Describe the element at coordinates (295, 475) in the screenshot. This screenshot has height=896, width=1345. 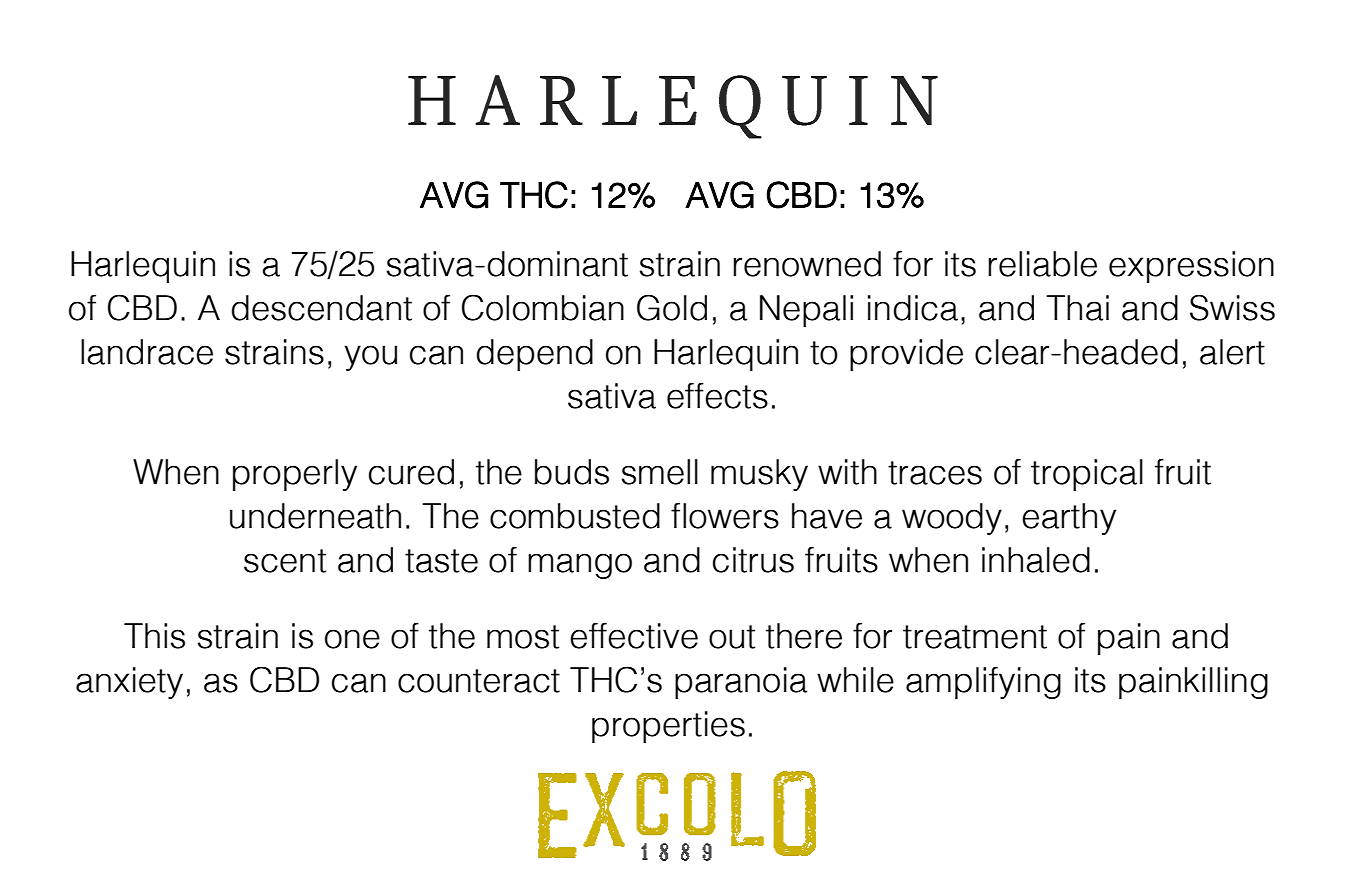
I see `properly` at that location.
